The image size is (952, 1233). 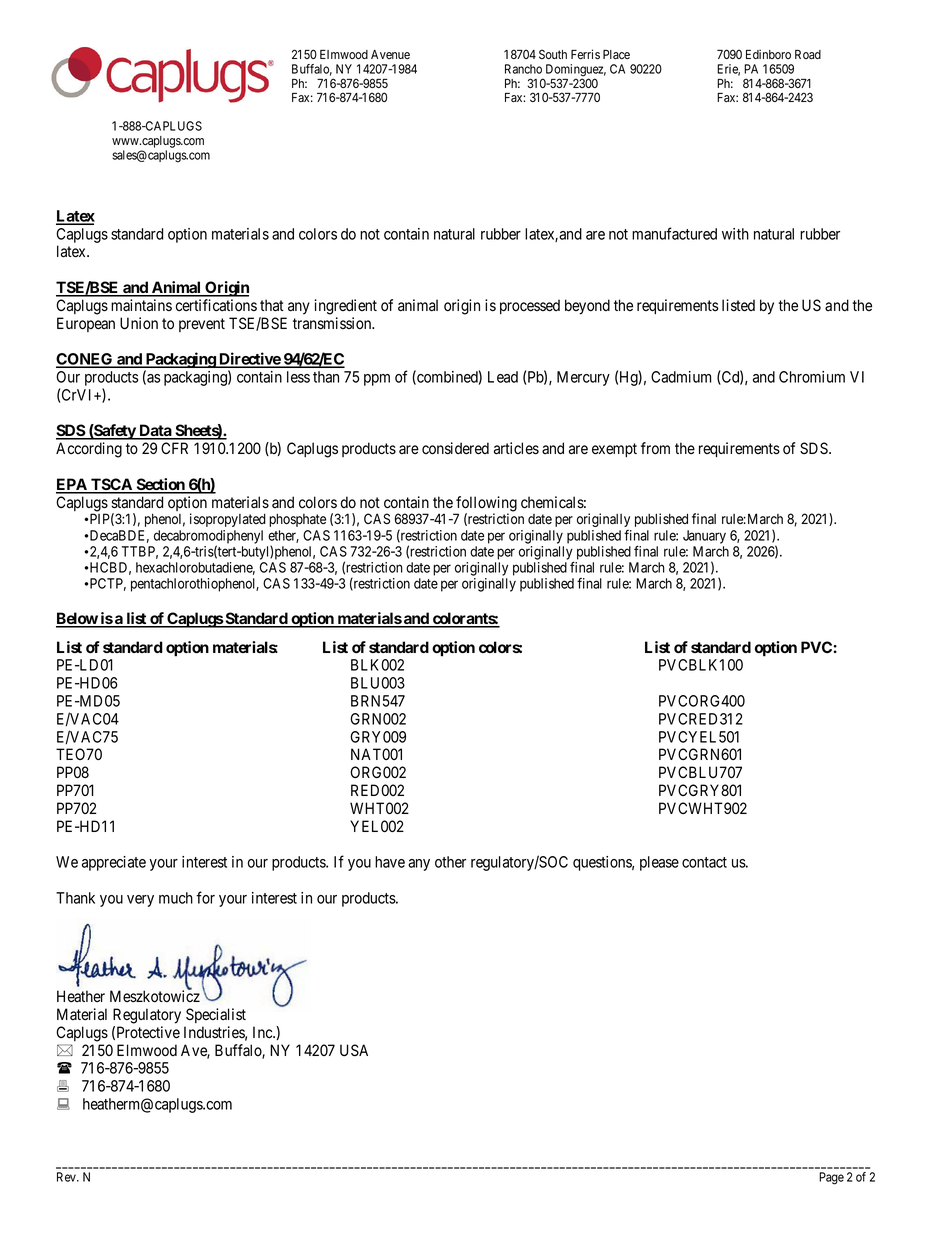 I want to click on Rancho, so click(x=523, y=69).
